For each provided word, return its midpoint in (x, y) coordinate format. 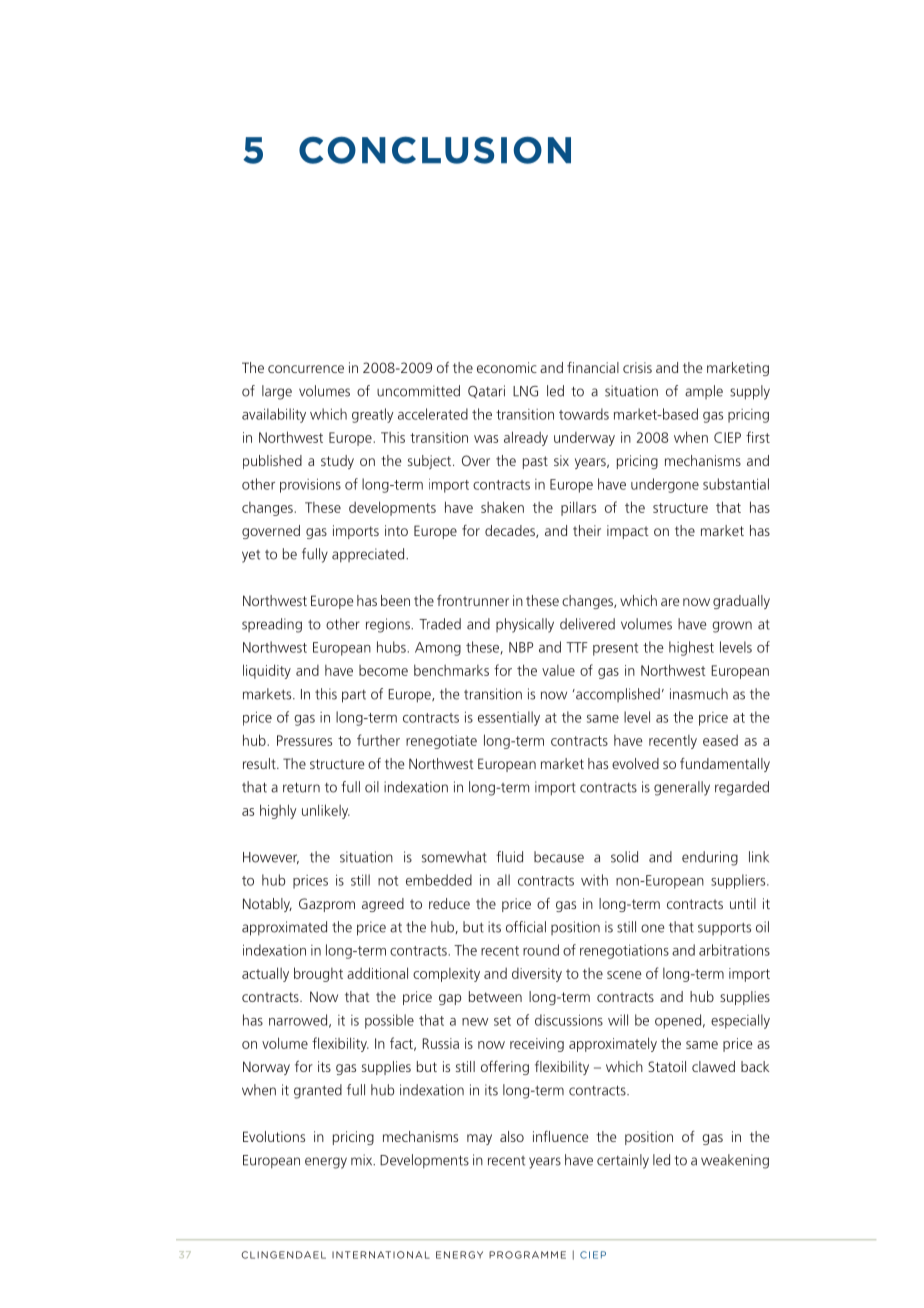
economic (507, 367)
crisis (637, 367)
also (512, 1136)
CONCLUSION (435, 150)
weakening (735, 1161)
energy (326, 1163)
